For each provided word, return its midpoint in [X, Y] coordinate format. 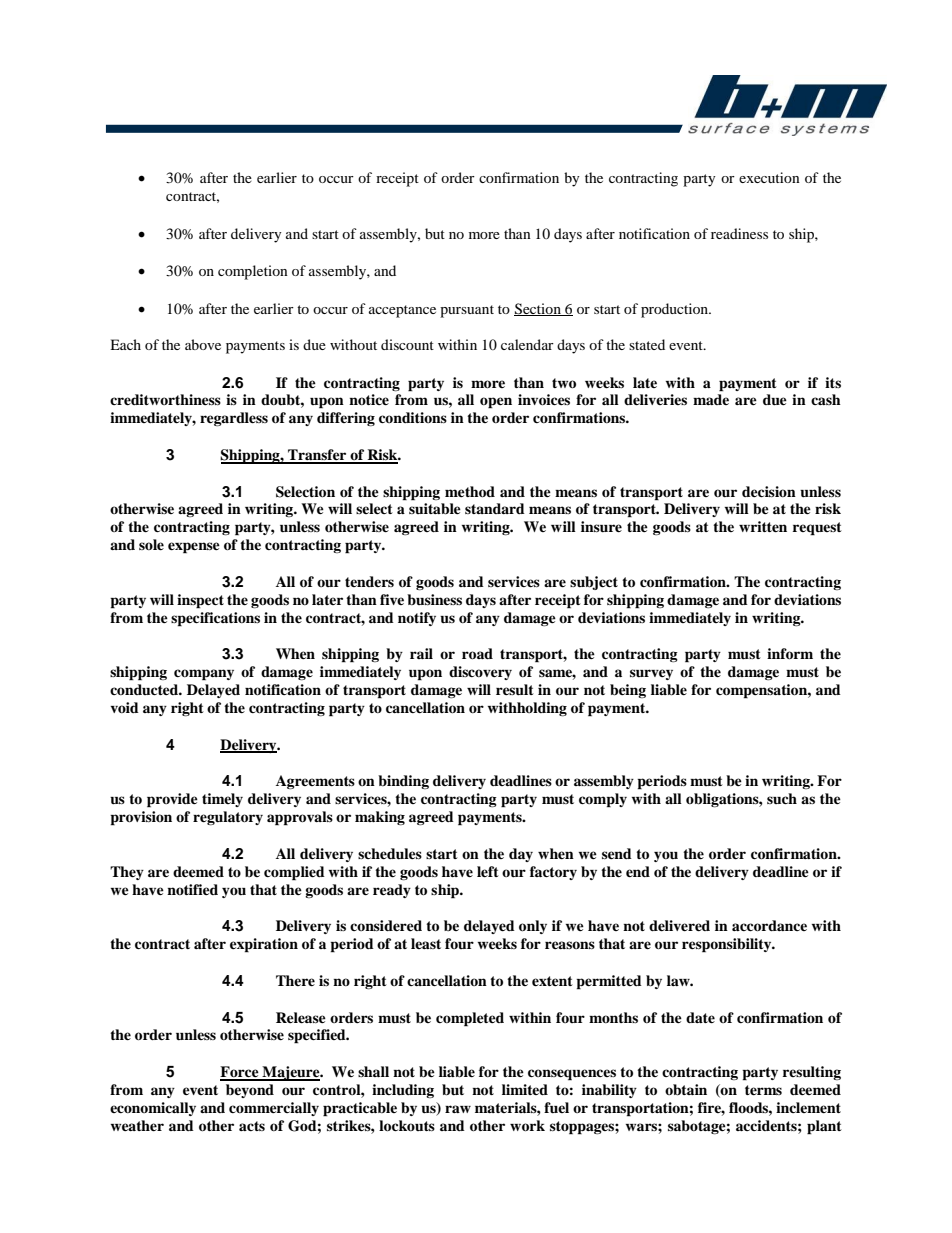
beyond [250, 1091]
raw [458, 1109]
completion [253, 272]
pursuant [467, 311]
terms [763, 1090]
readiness [739, 233]
